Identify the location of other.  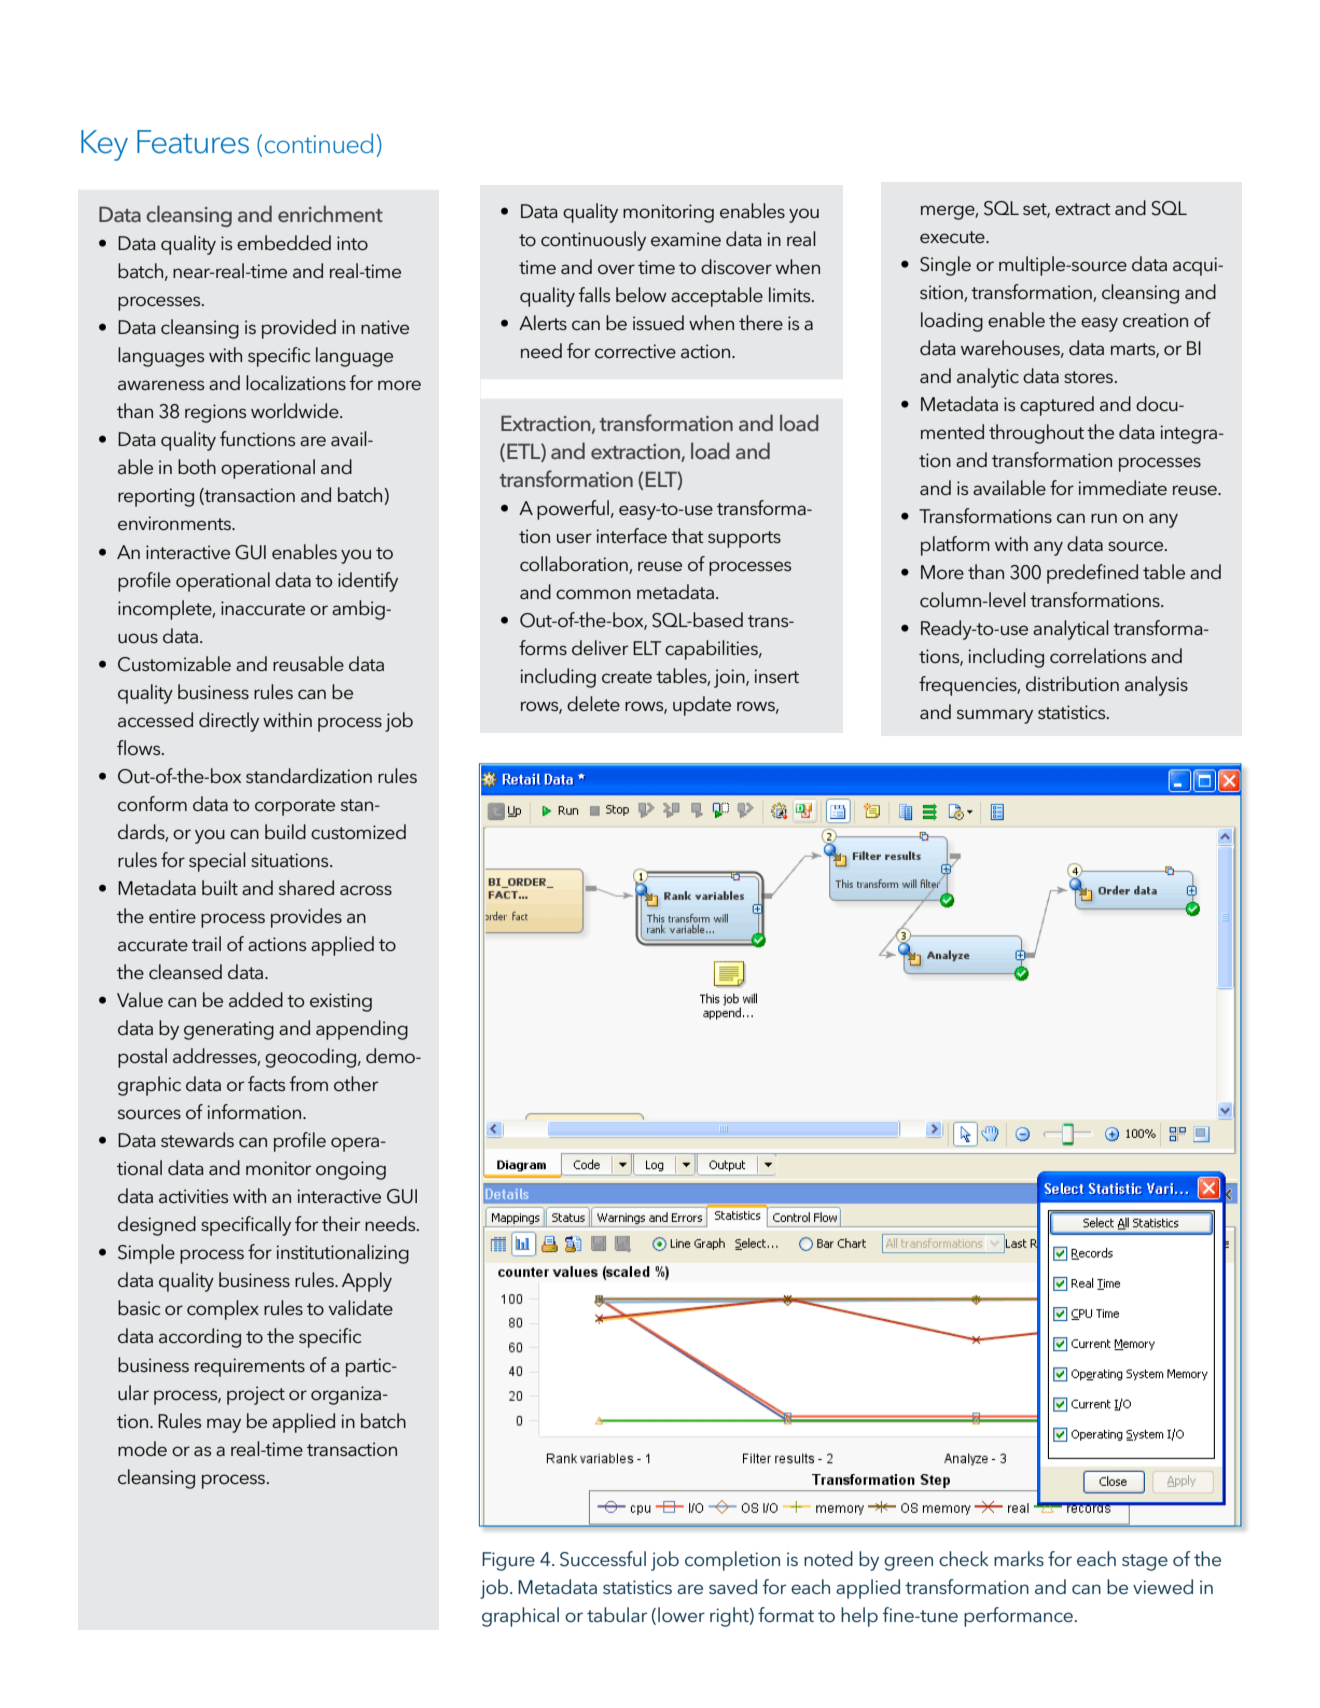
(356, 1084).
